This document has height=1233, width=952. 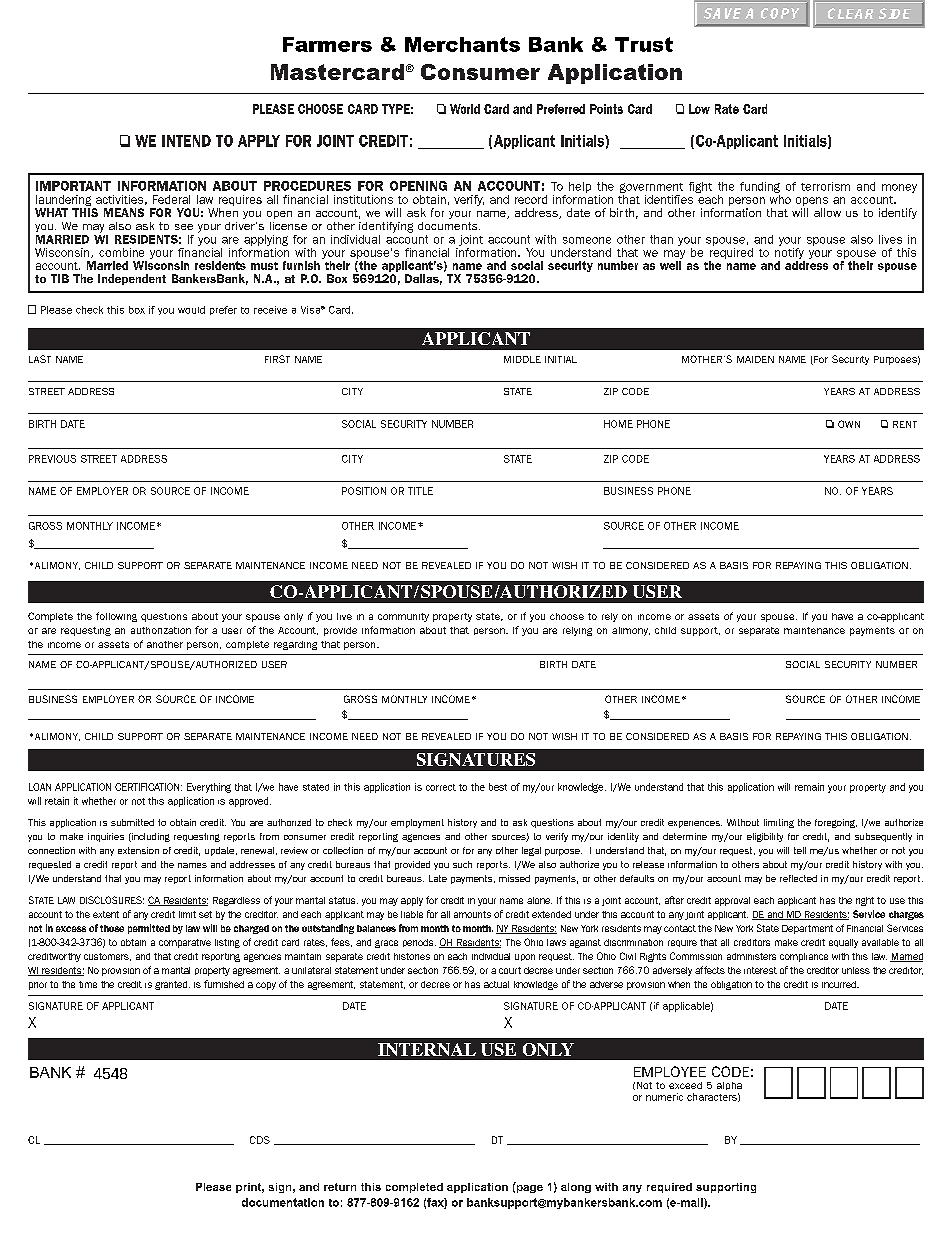 What do you see at coordinates (809, 787) in the document?
I see `remain` at bounding box center [809, 787].
